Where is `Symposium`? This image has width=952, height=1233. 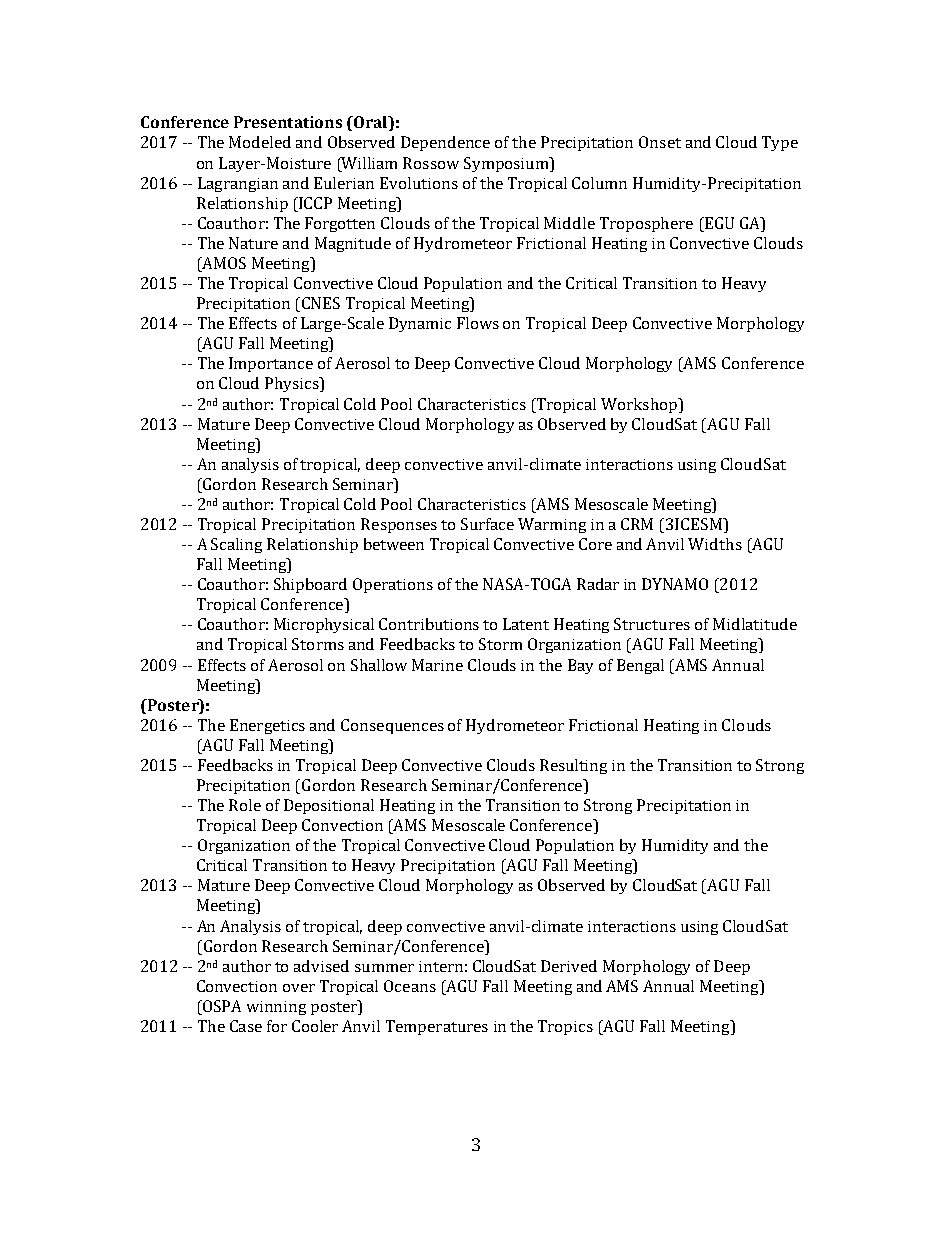
Symposium is located at coordinates (507, 164).
